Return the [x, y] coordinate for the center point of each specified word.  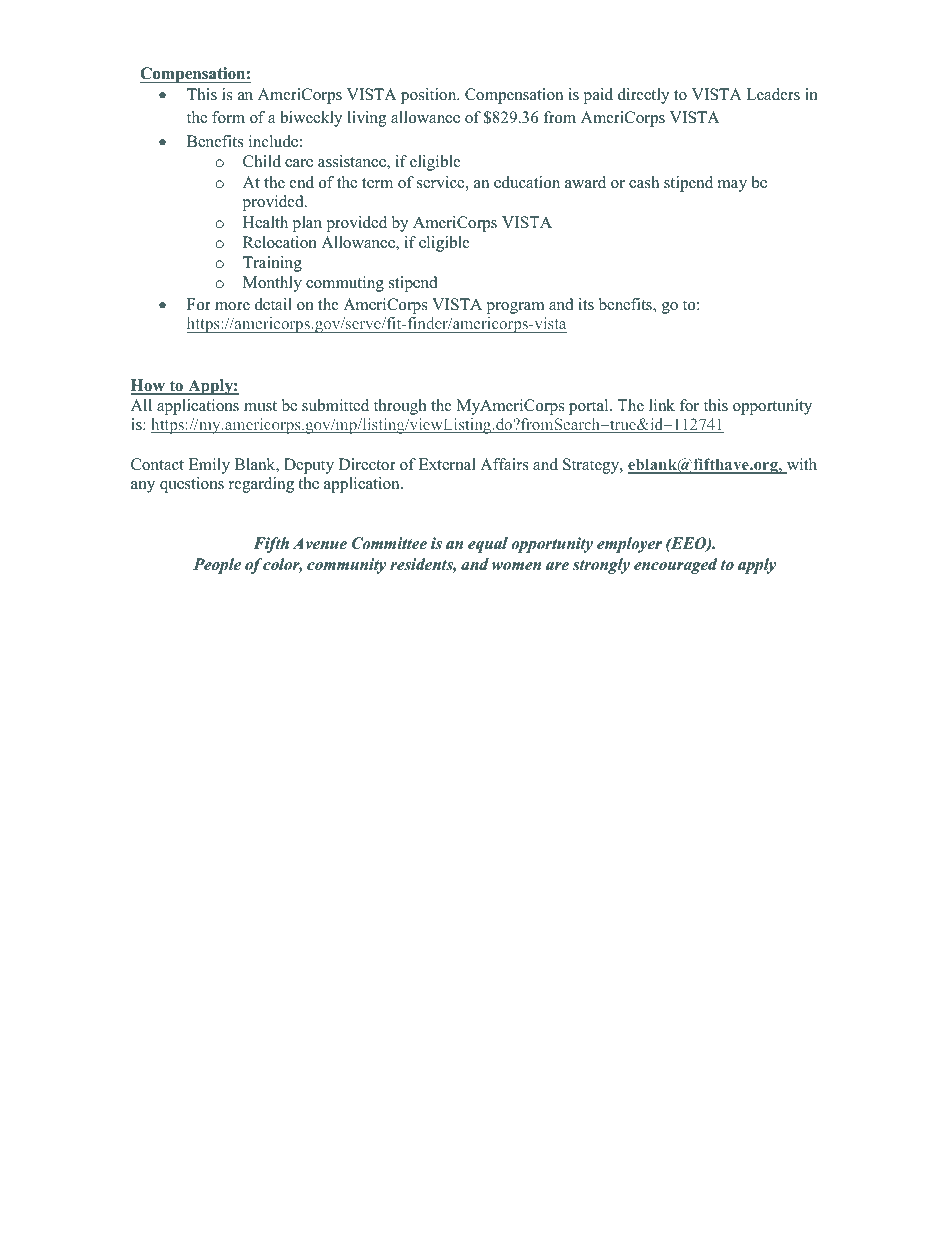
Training [272, 264]
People [217, 566]
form [228, 117]
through [400, 407]
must [260, 406]
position [430, 96]
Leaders [773, 94]
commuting [345, 284]
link [662, 405]
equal [488, 545]
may [732, 186]
